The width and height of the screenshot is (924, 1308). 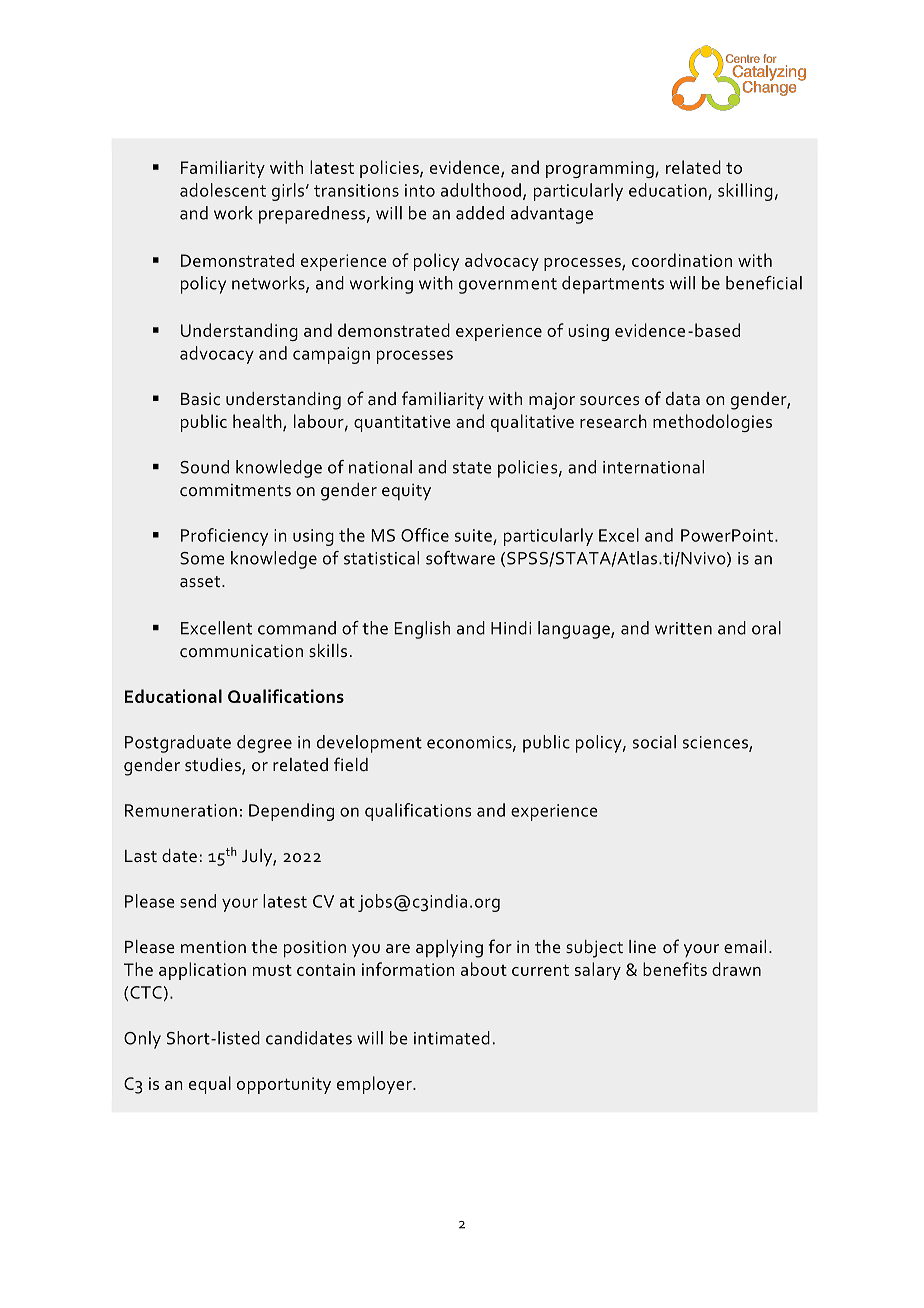 I want to click on adulthood, so click(x=481, y=190).
